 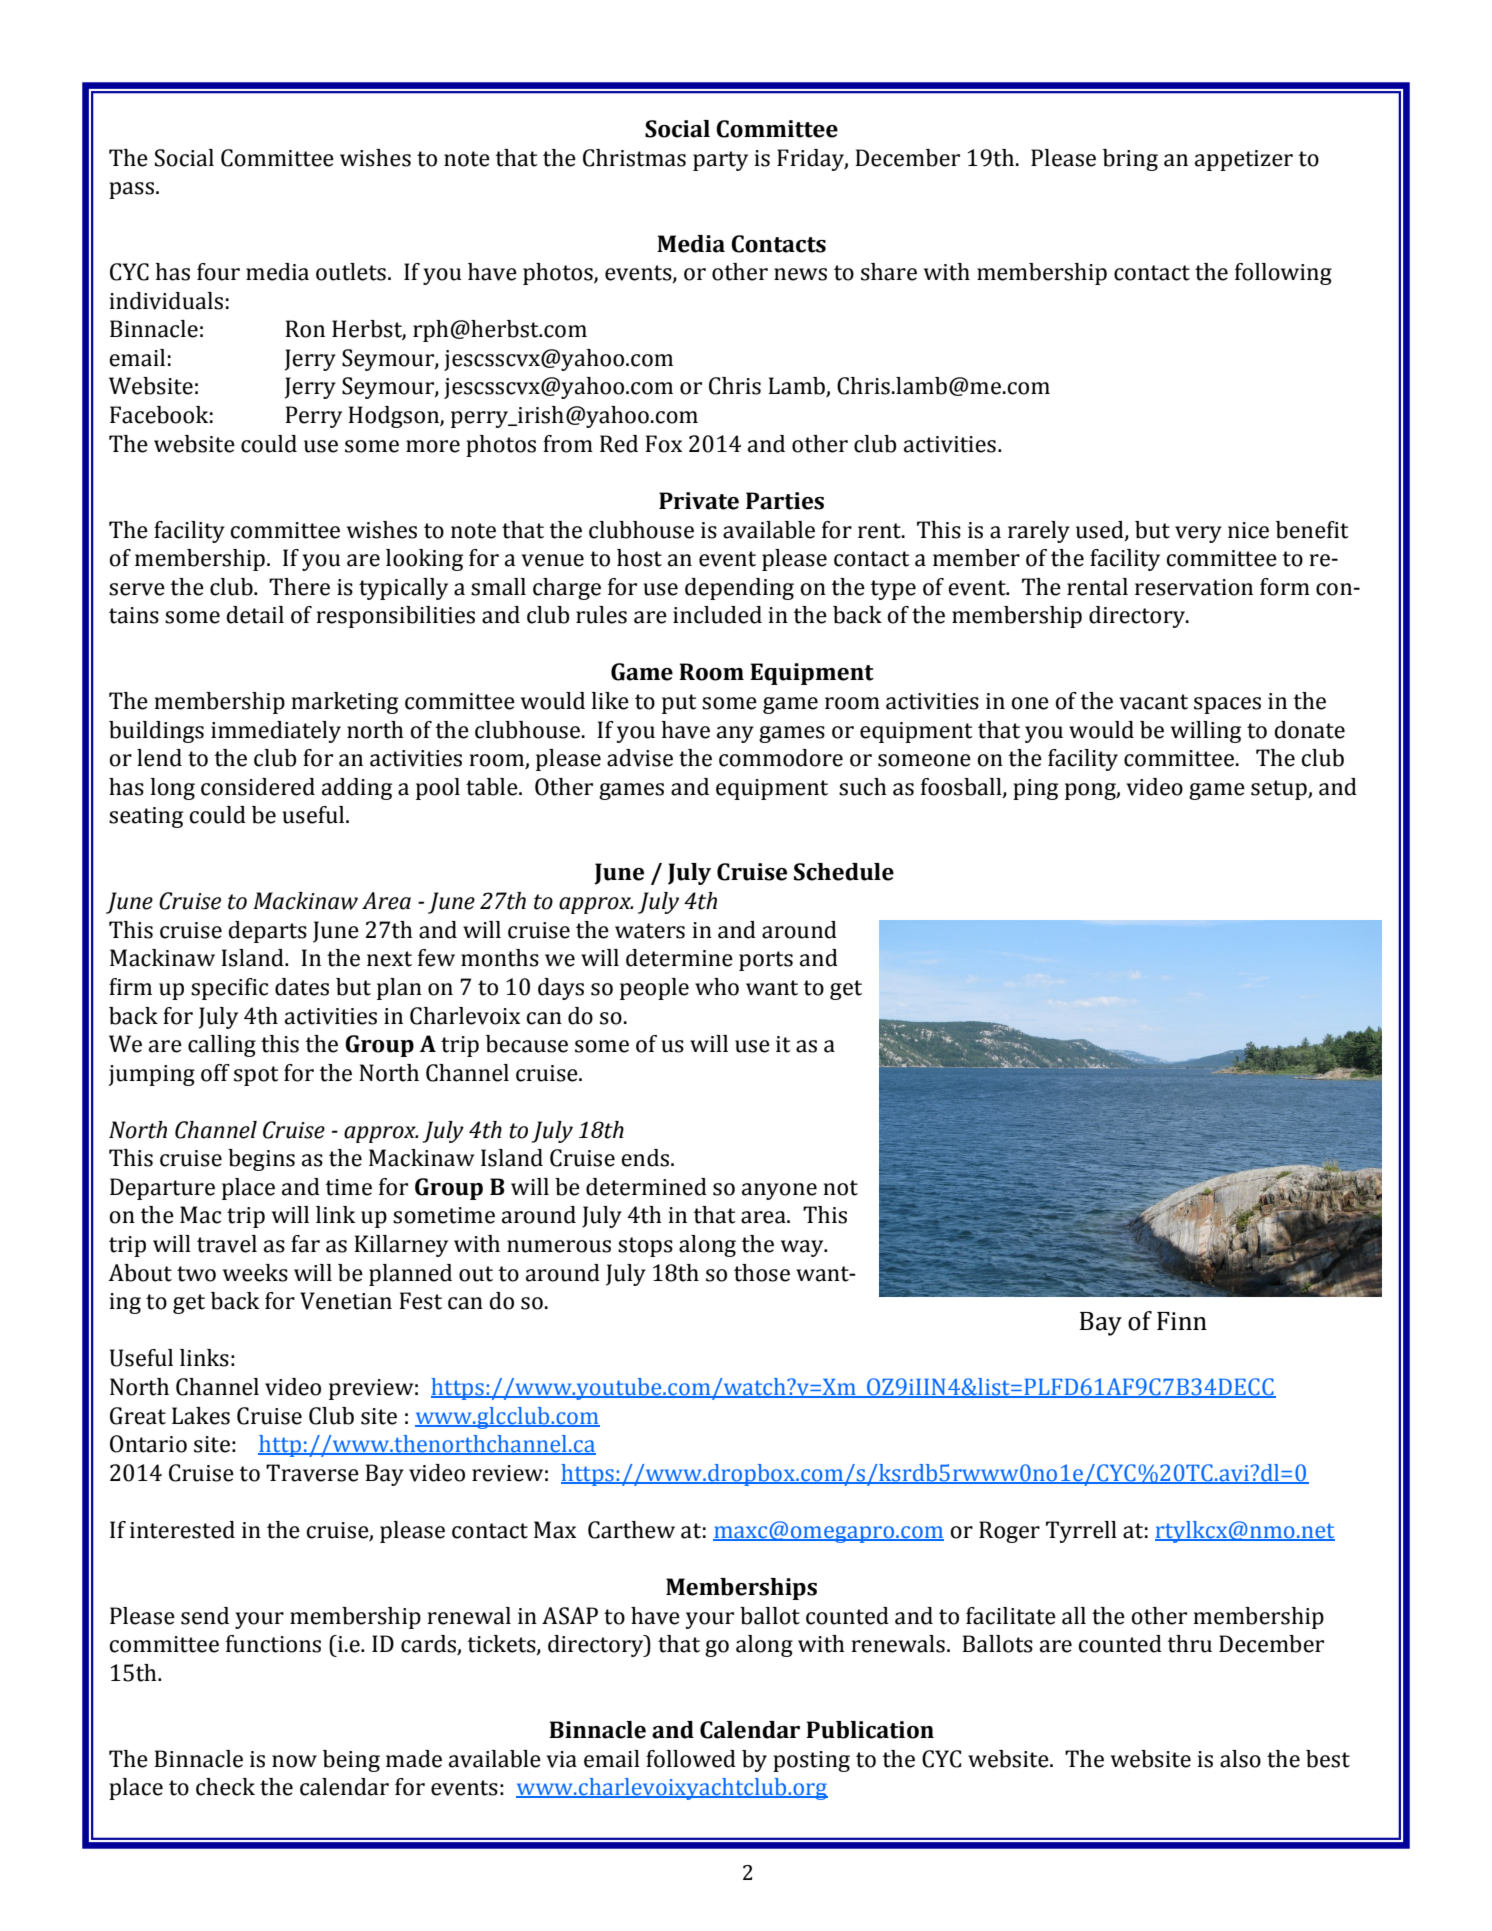 I want to click on now, so click(x=294, y=1761).
